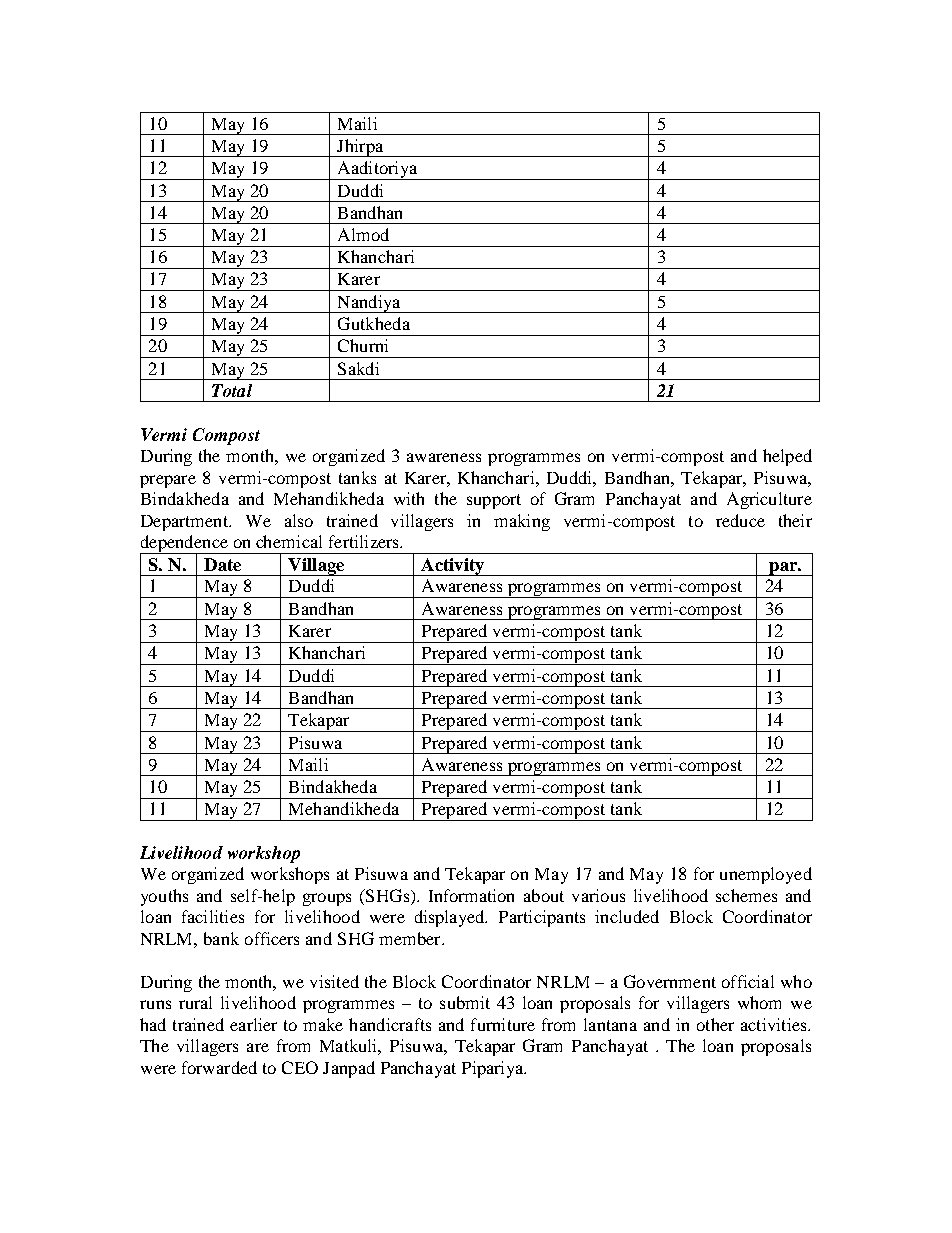  Describe the element at coordinates (769, 500) in the screenshot. I see `Agriculture` at that location.
